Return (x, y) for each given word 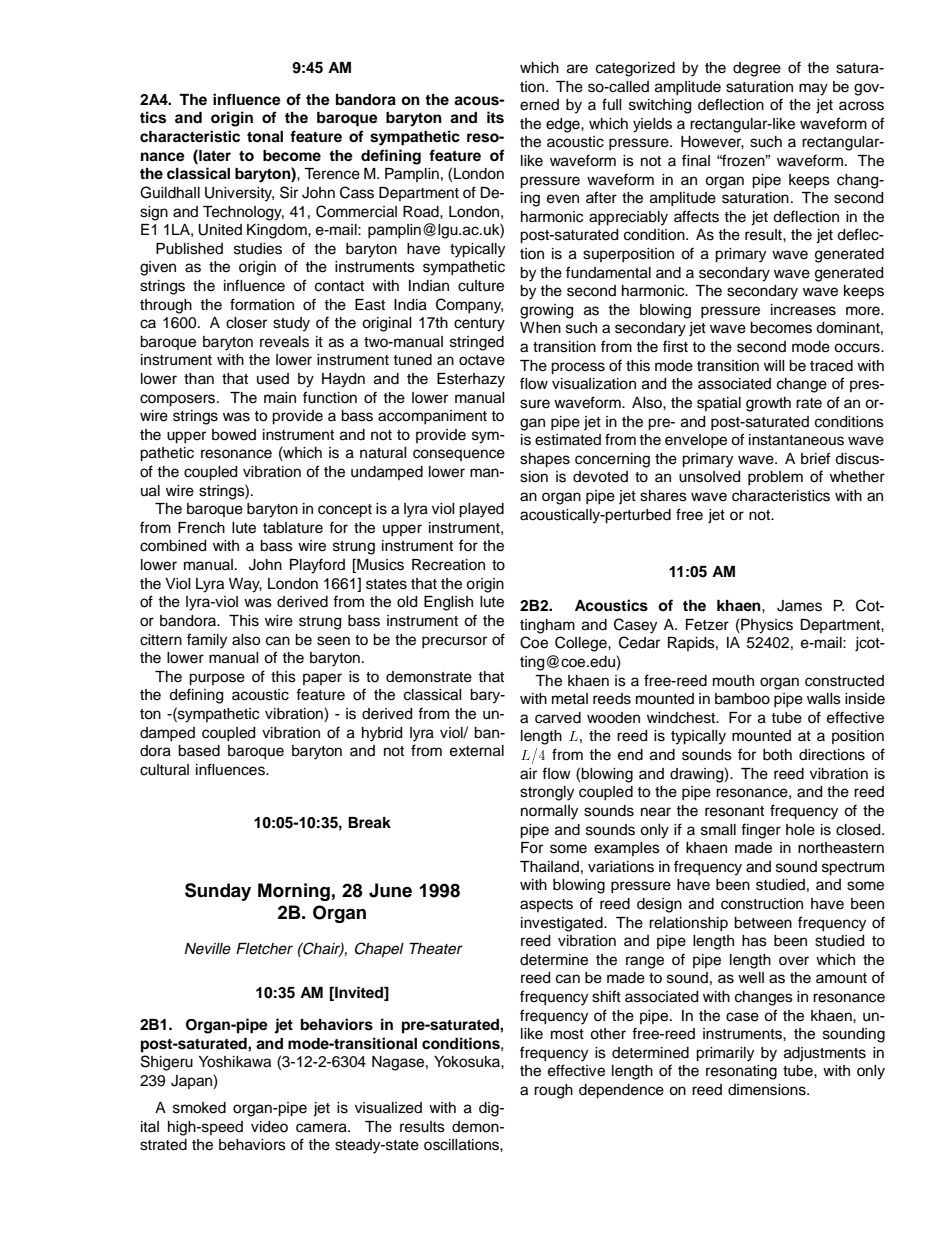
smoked (199, 1108)
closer (246, 323)
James (799, 606)
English (448, 603)
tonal (265, 137)
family (207, 641)
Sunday (218, 892)
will (774, 365)
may (813, 89)
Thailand (549, 867)
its (495, 117)
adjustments (825, 1054)
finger (761, 831)
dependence (621, 1091)
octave (482, 360)
